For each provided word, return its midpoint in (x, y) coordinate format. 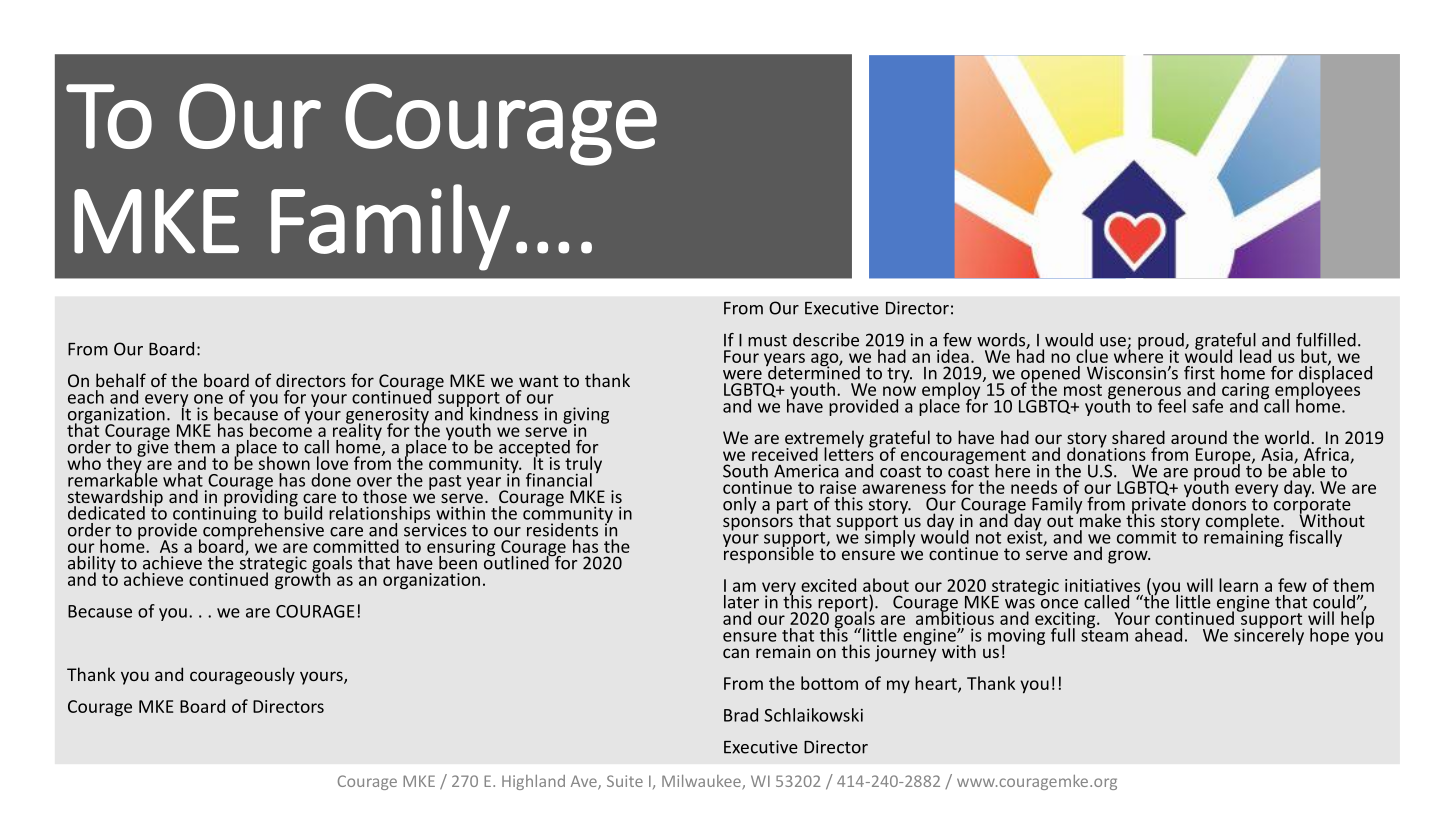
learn (1238, 585)
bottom (829, 683)
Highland (533, 782)
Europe (1224, 457)
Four (741, 356)
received (785, 454)
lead (1255, 356)
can (736, 653)
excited (828, 585)
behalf (121, 380)
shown (284, 463)
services (435, 529)
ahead (1158, 635)
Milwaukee (702, 782)
